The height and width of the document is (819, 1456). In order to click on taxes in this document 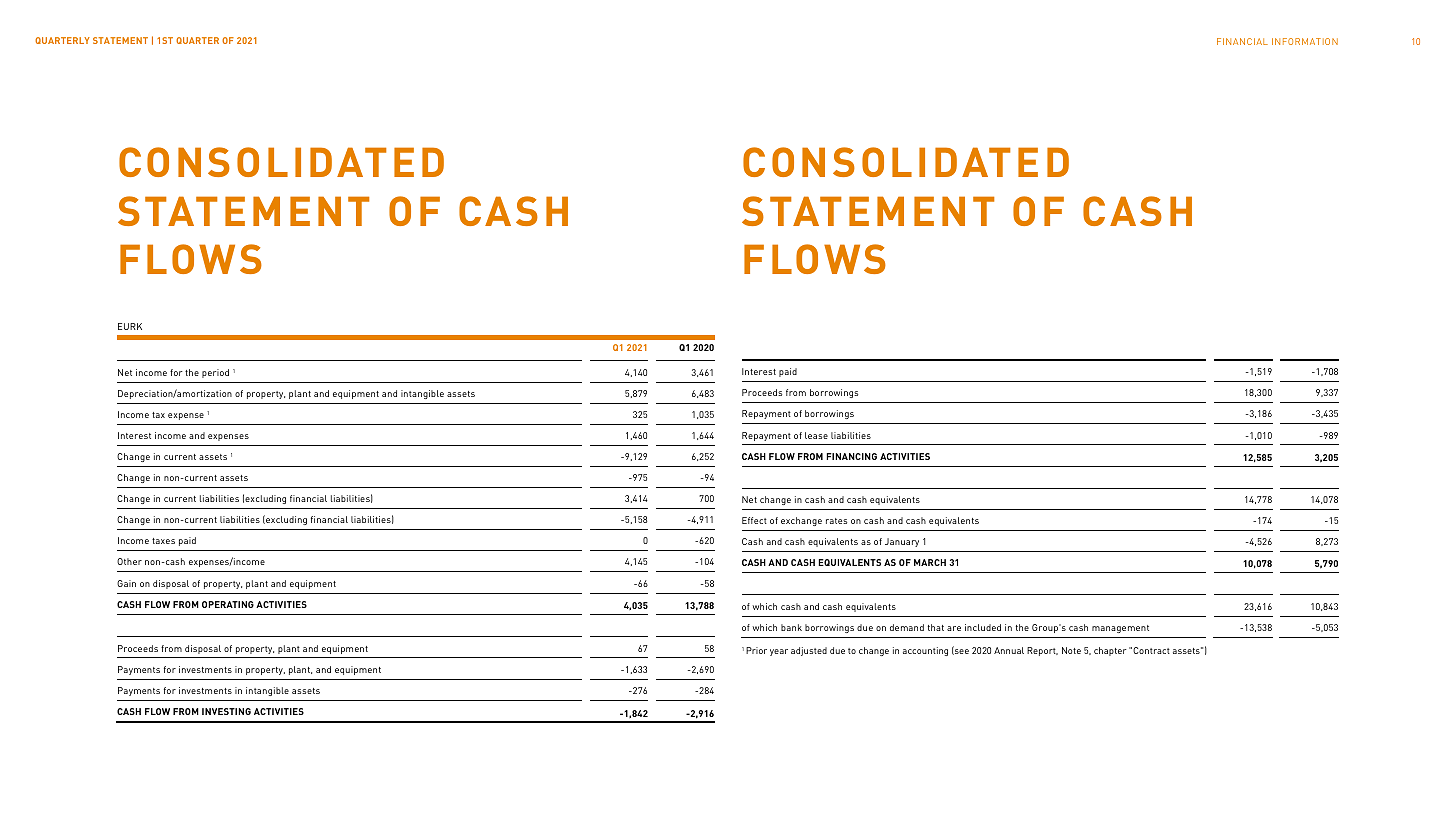, I will do `click(163, 541)`.
